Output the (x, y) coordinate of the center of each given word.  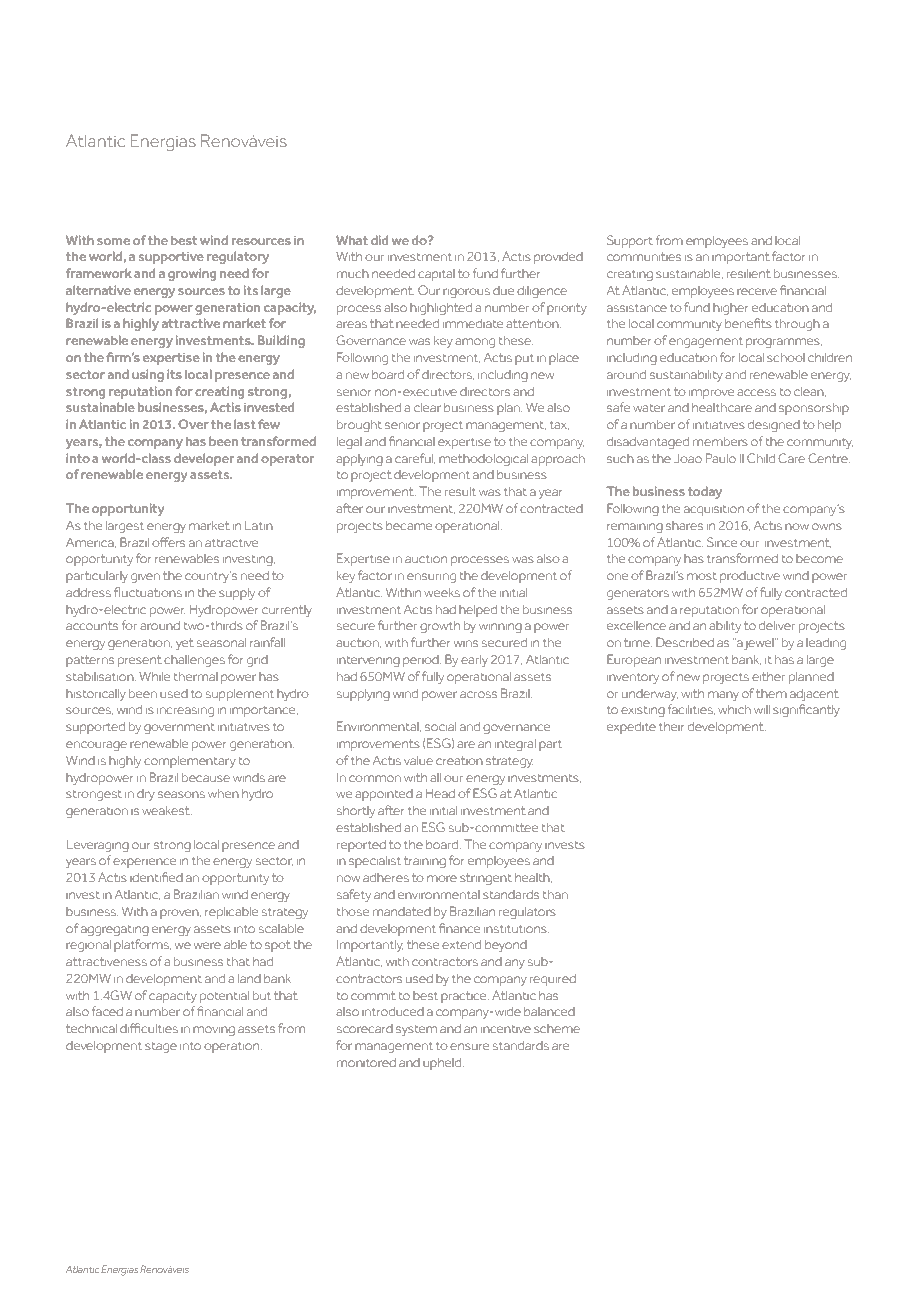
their (671, 726)
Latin (259, 525)
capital (436, 275)
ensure (469, 1046)
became (409, 525)
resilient (749, 273)
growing (192, 274)
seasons (181, 794)
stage (161, 1047)
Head (440, 793)
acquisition (714, 510)
